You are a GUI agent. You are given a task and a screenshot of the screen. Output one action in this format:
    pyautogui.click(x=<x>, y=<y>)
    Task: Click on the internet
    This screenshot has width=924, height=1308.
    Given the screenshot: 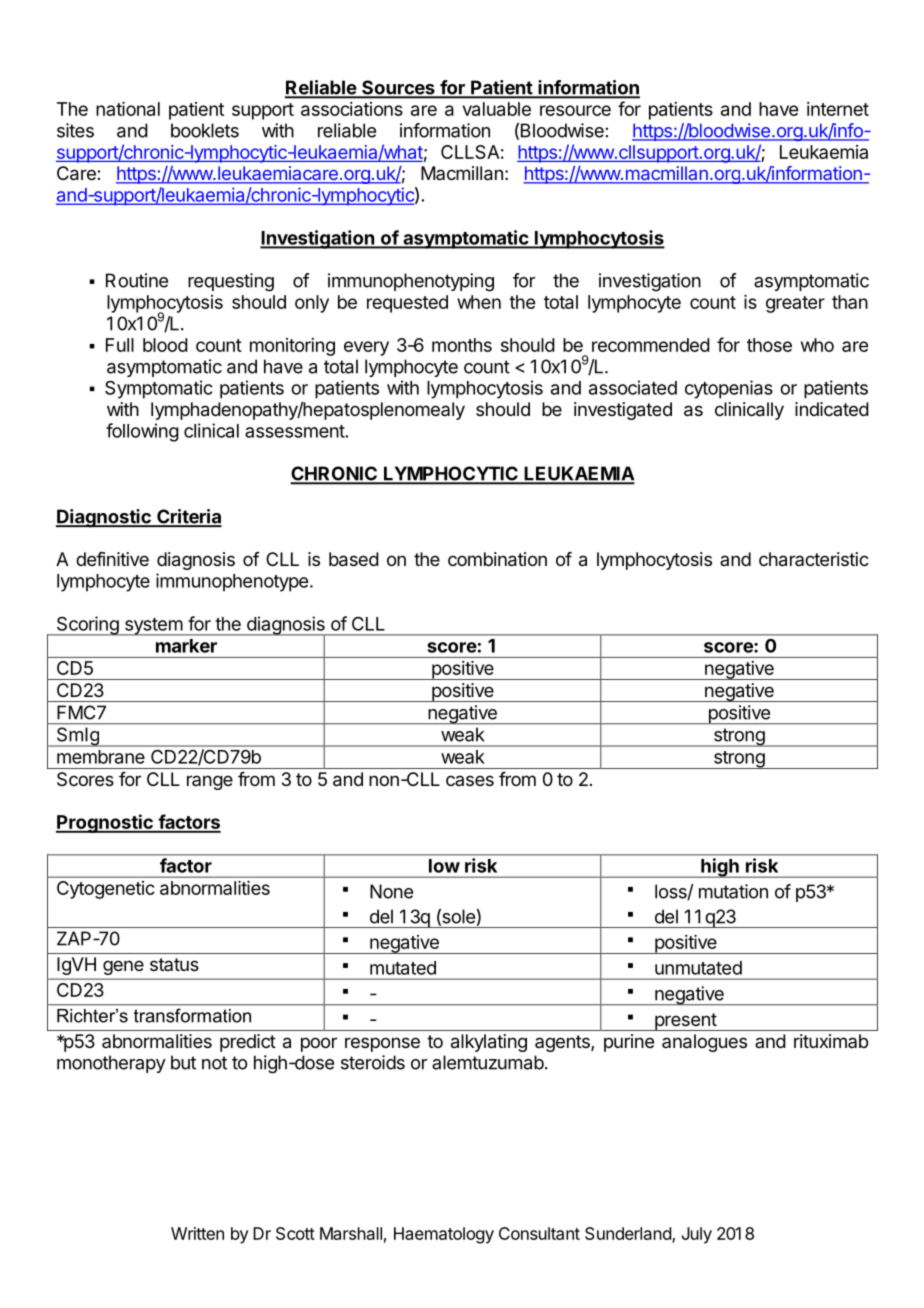 What is the action you would take?
    pyautogui.click(x=838, y=109)
